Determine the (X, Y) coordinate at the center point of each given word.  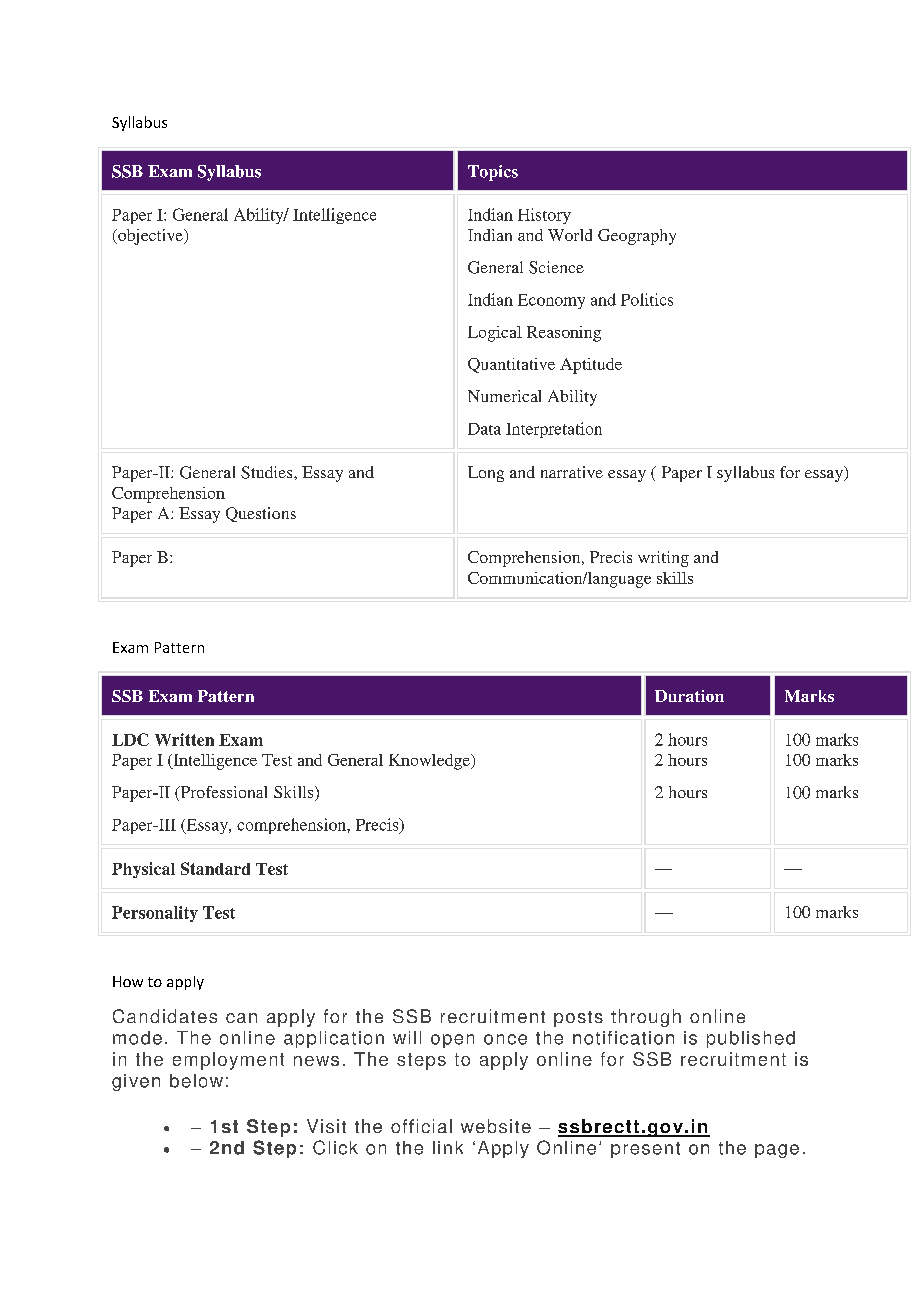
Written (184, 739)
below (196, 1081)
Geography (637, 237)
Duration (689, 696)
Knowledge (430, 762)
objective (150, 237)
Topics (493, 173)
